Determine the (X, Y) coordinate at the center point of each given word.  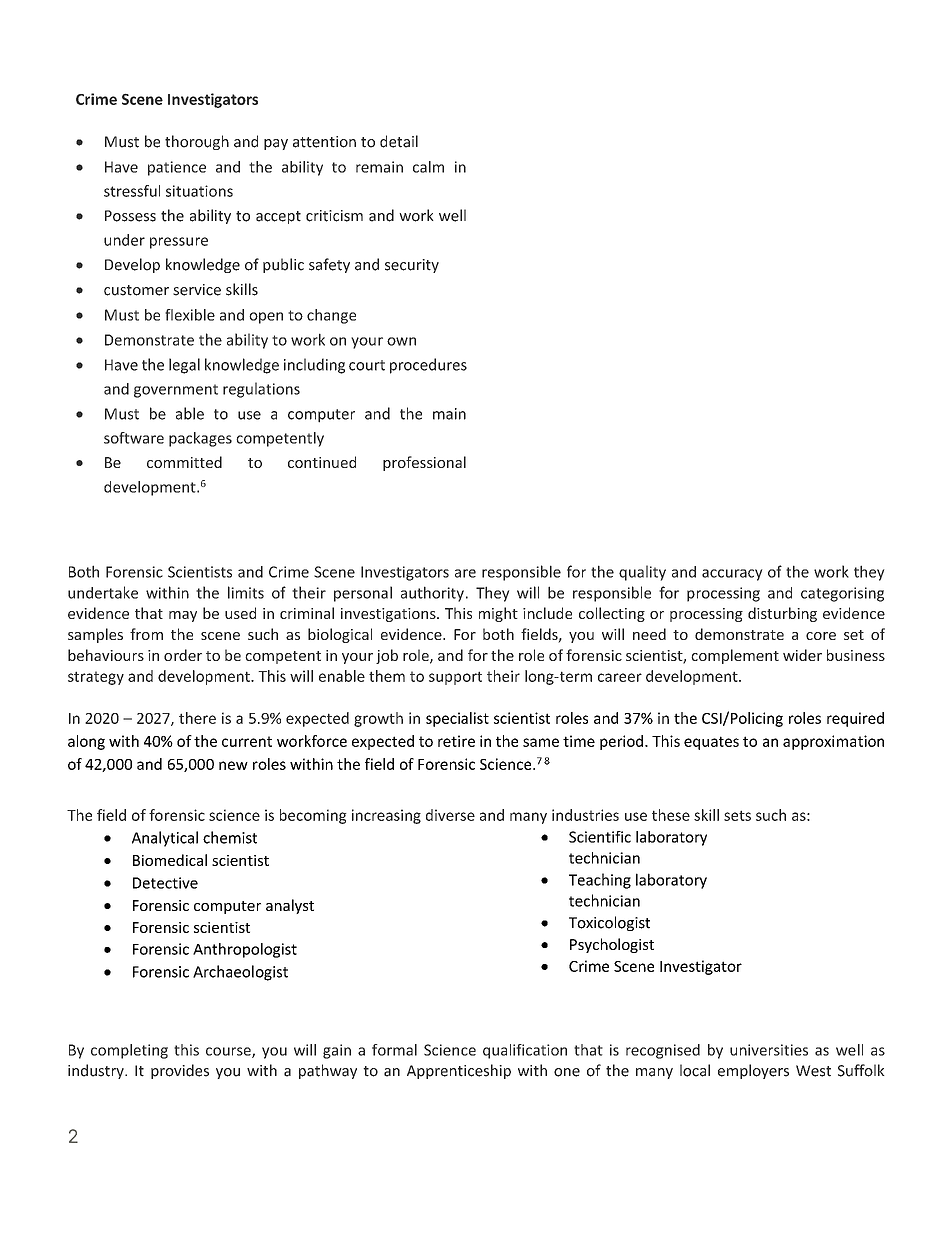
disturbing (782, 614)
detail (399, 141)
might (498, 614)
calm (428, 167)
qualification (525, 1051)
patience (177, 168)
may (183, 616)
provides (180, 1071)
